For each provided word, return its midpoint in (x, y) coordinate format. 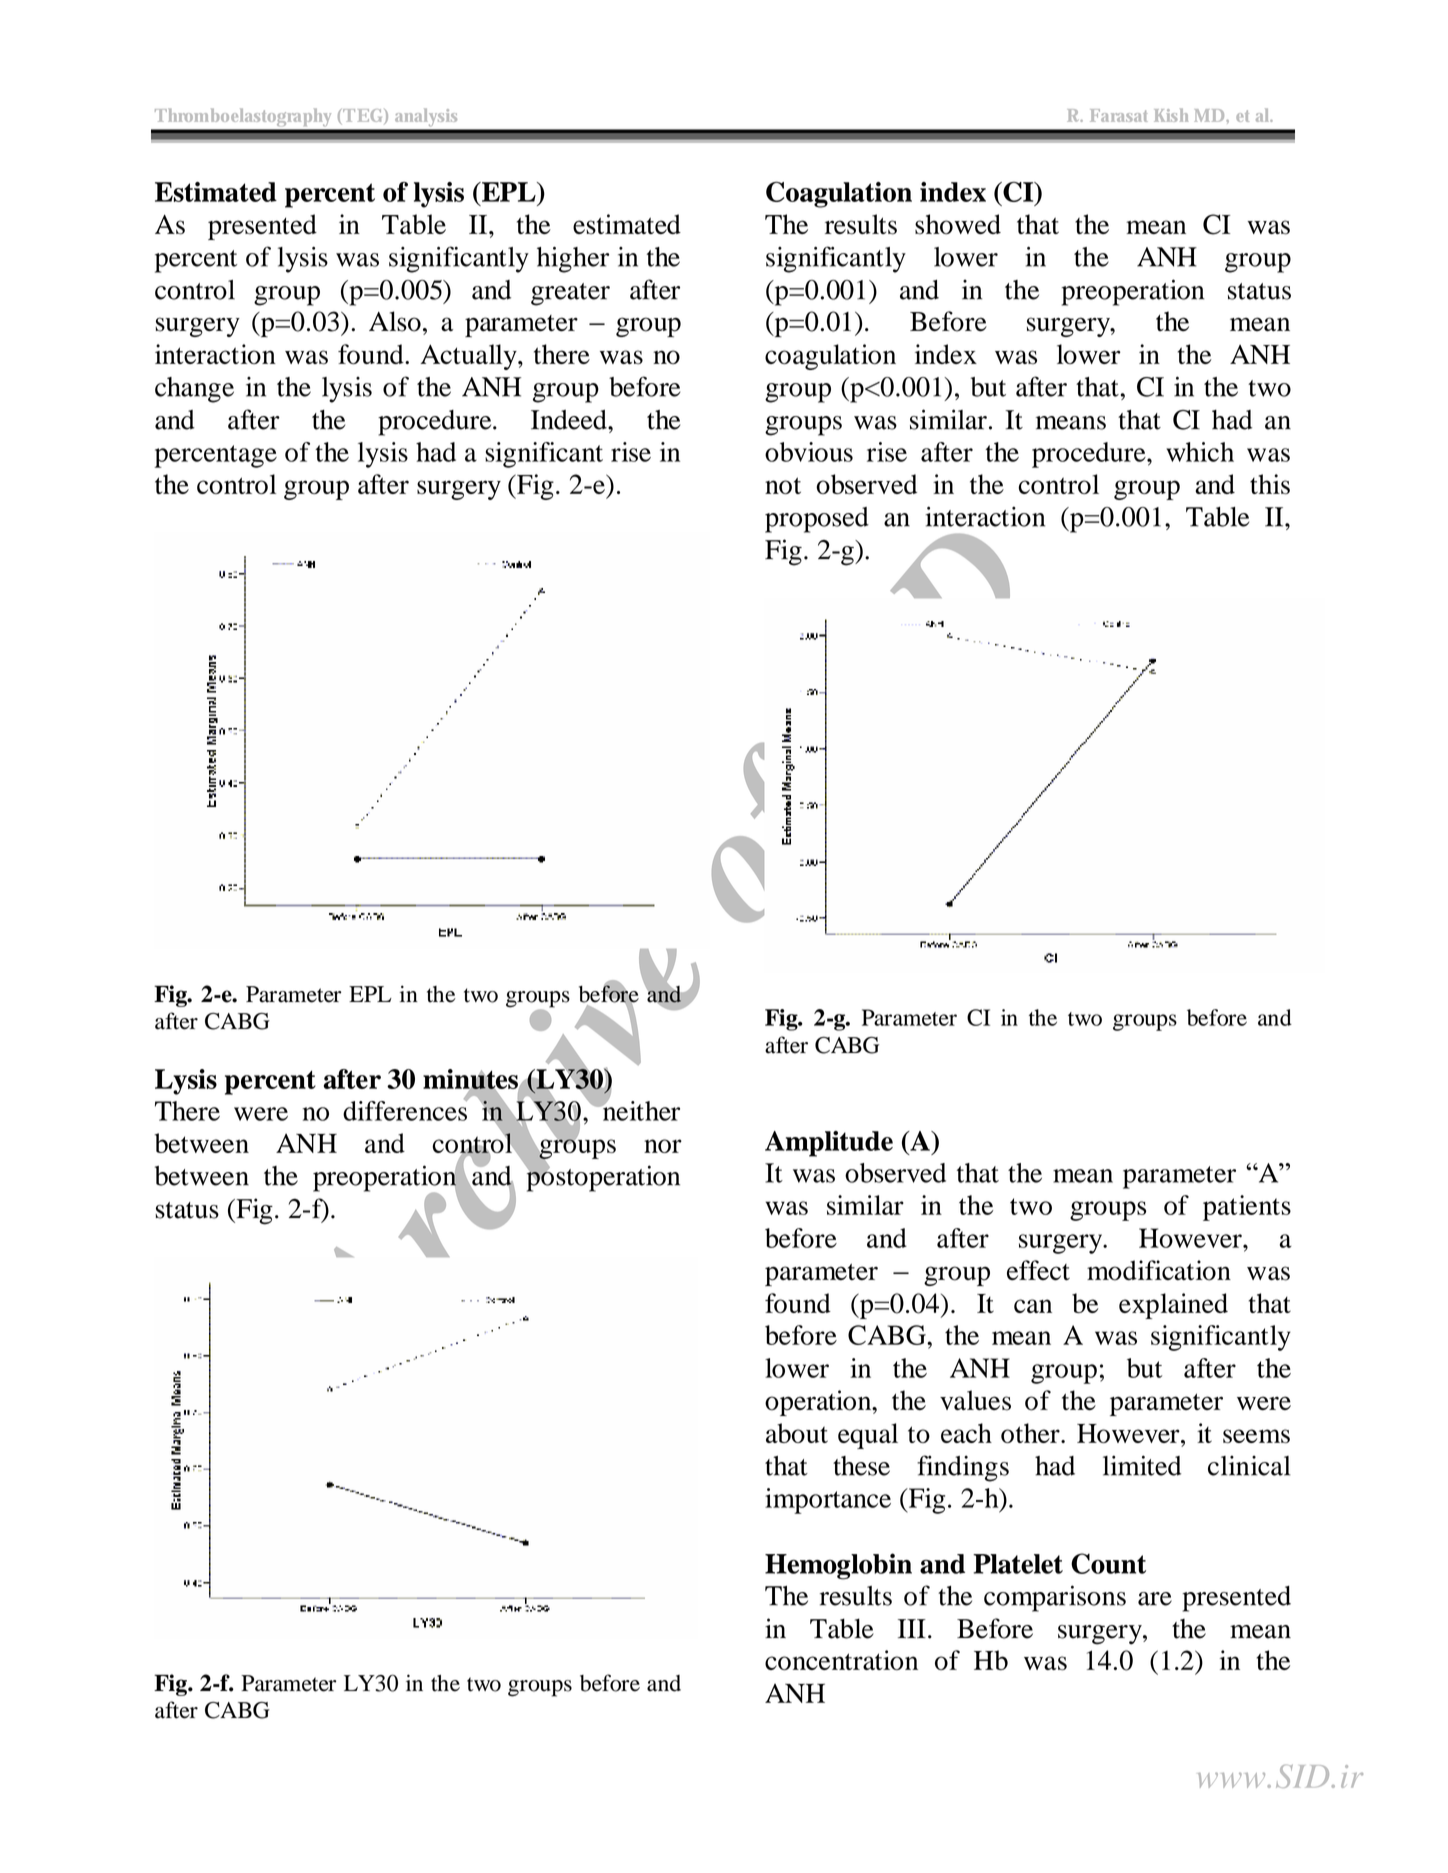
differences (405, 1110)
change (194, 390)
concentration (841, 1660)
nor (663, 1146)
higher (573, 260)
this (1270, 484)
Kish (1171, 115)
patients (1247, 1208)
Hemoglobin (838, 1566)
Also (395, 321)
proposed (817, 520)
